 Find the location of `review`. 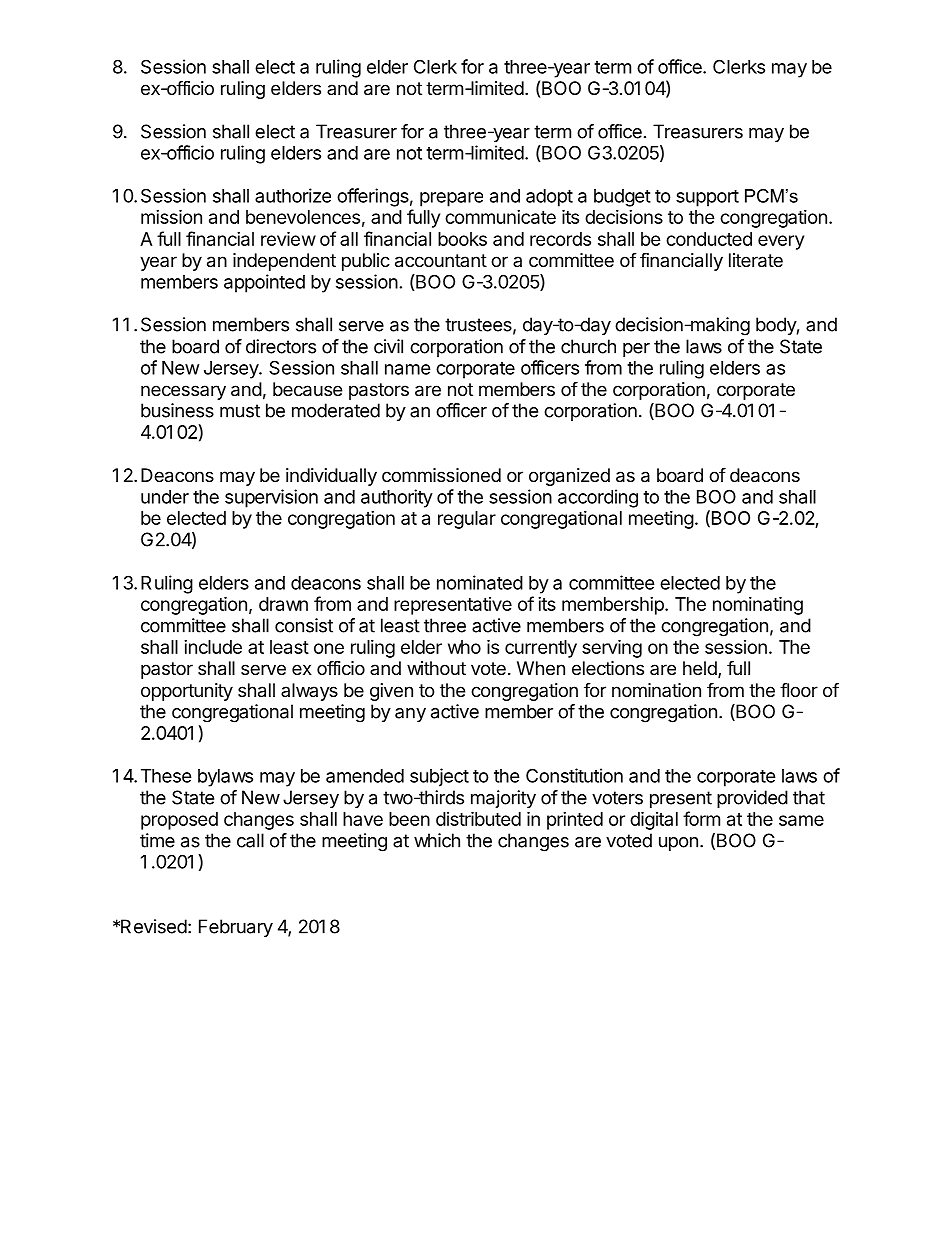

review is located at coordinates (288, 238).
